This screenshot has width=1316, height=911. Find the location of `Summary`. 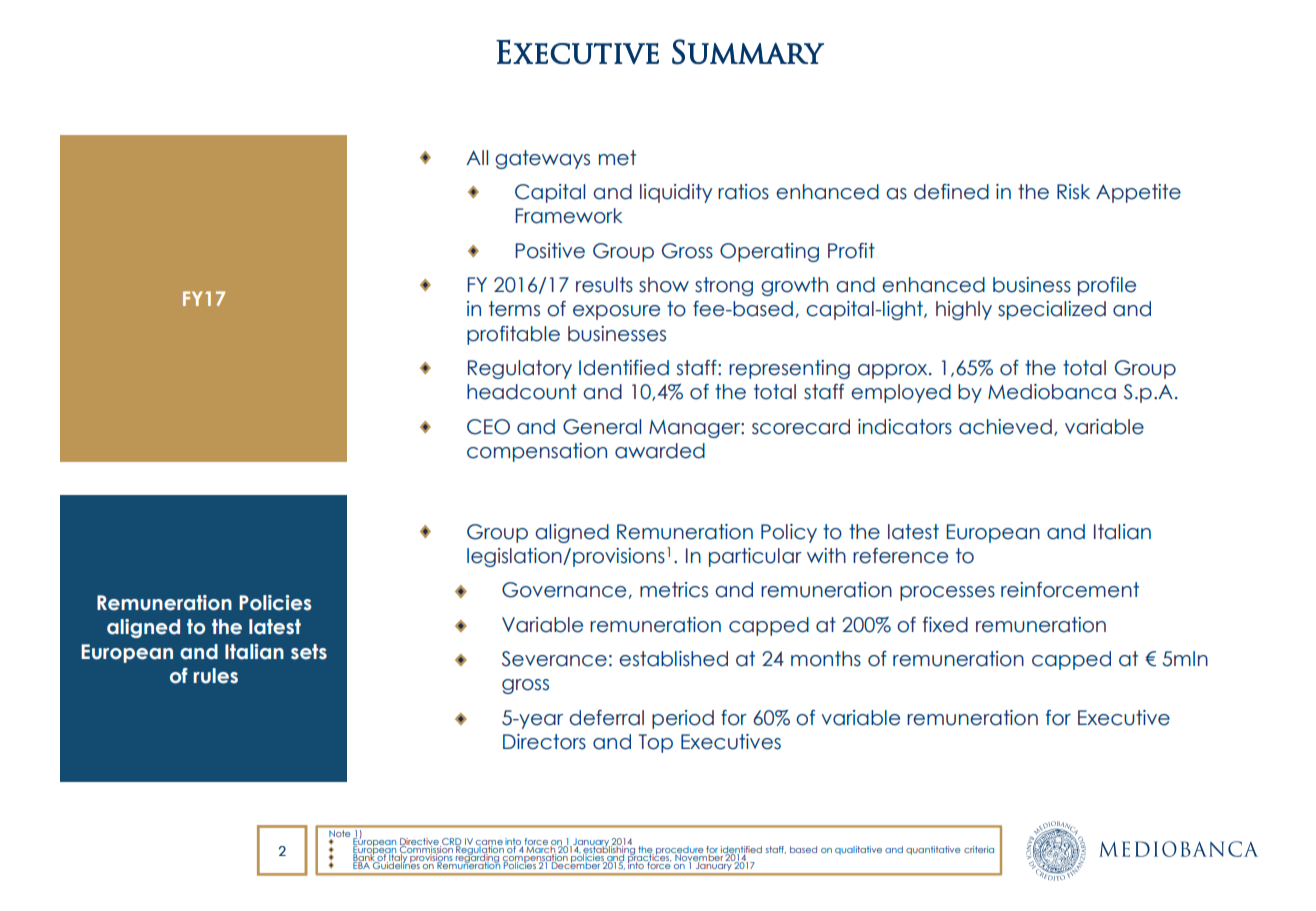

Summary is located at coordinates (748, 52).
